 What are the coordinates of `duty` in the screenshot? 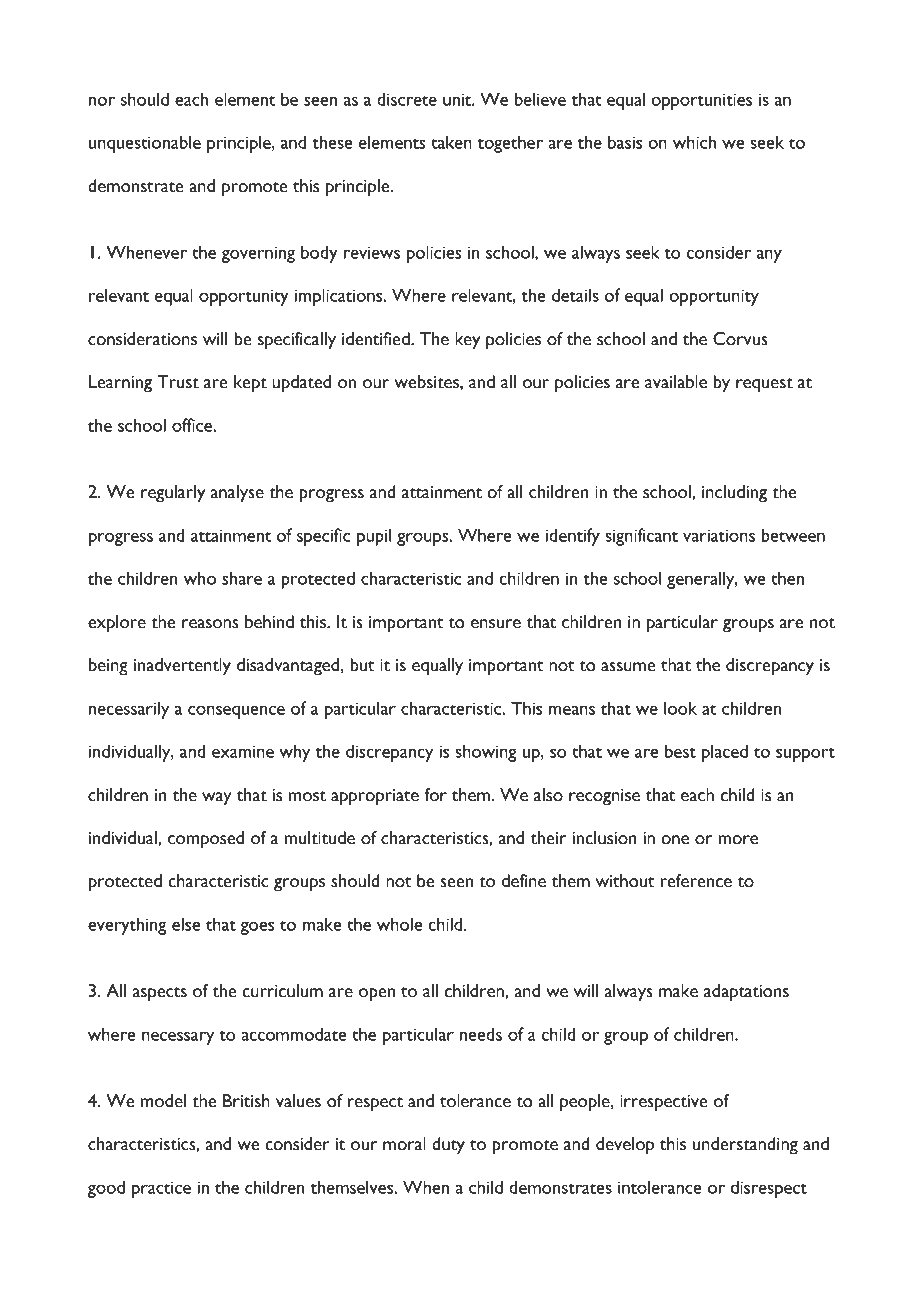 It's located at (448, 1146).
